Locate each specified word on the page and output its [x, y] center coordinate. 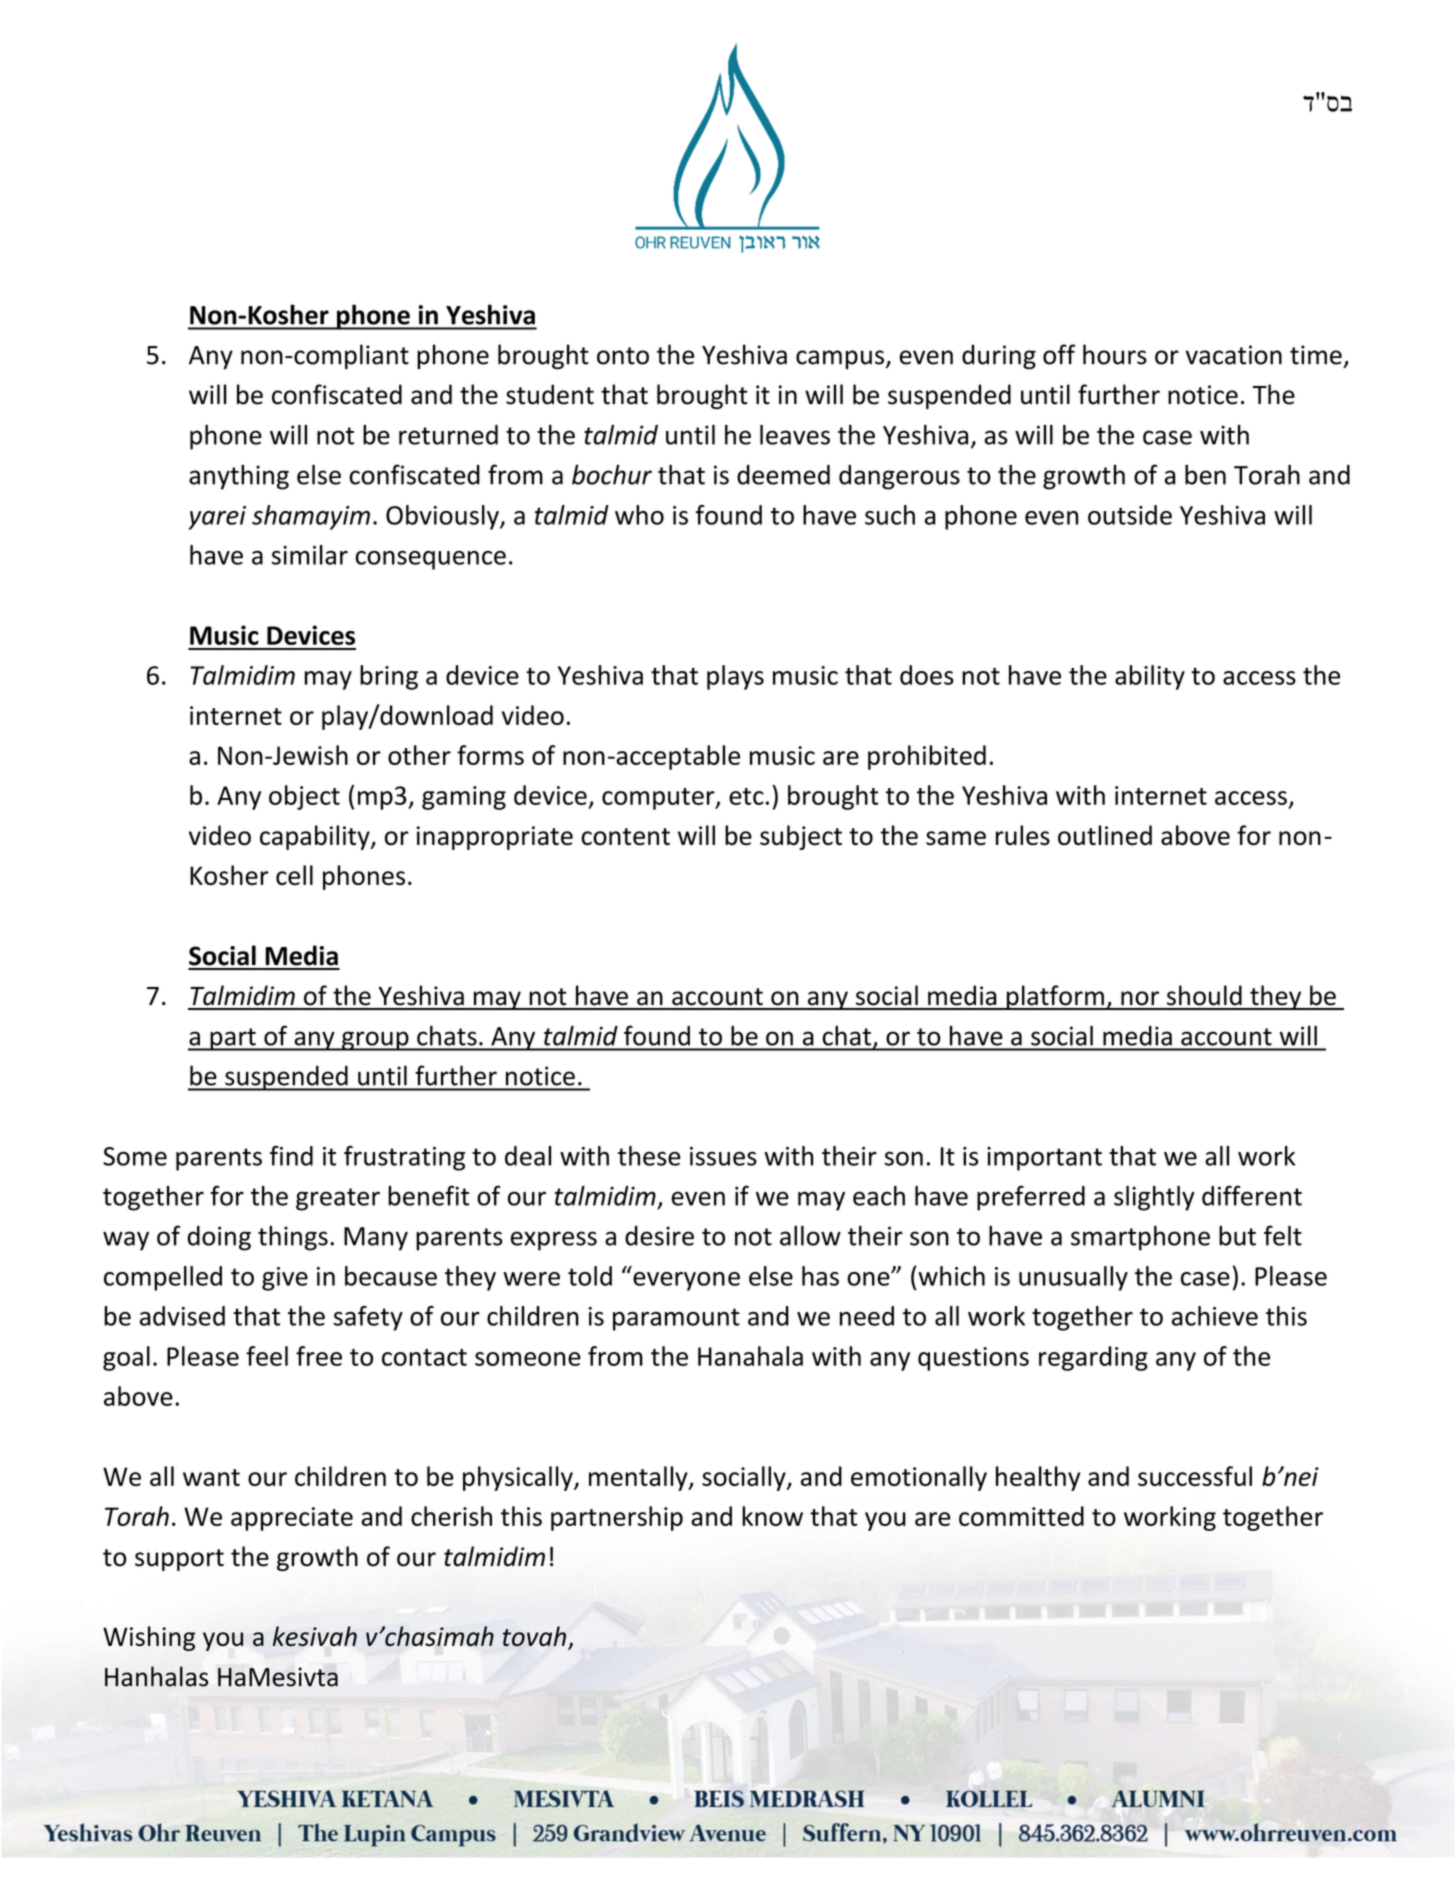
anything [239, 477]
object [304, 797]
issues [723, 1156]
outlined [1105, 835]
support [179, 1560]
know [772, 1516]
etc [746, 796]
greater [338, 1199]
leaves [795, 435]
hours [1115, 354]
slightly [1154, 1198]
